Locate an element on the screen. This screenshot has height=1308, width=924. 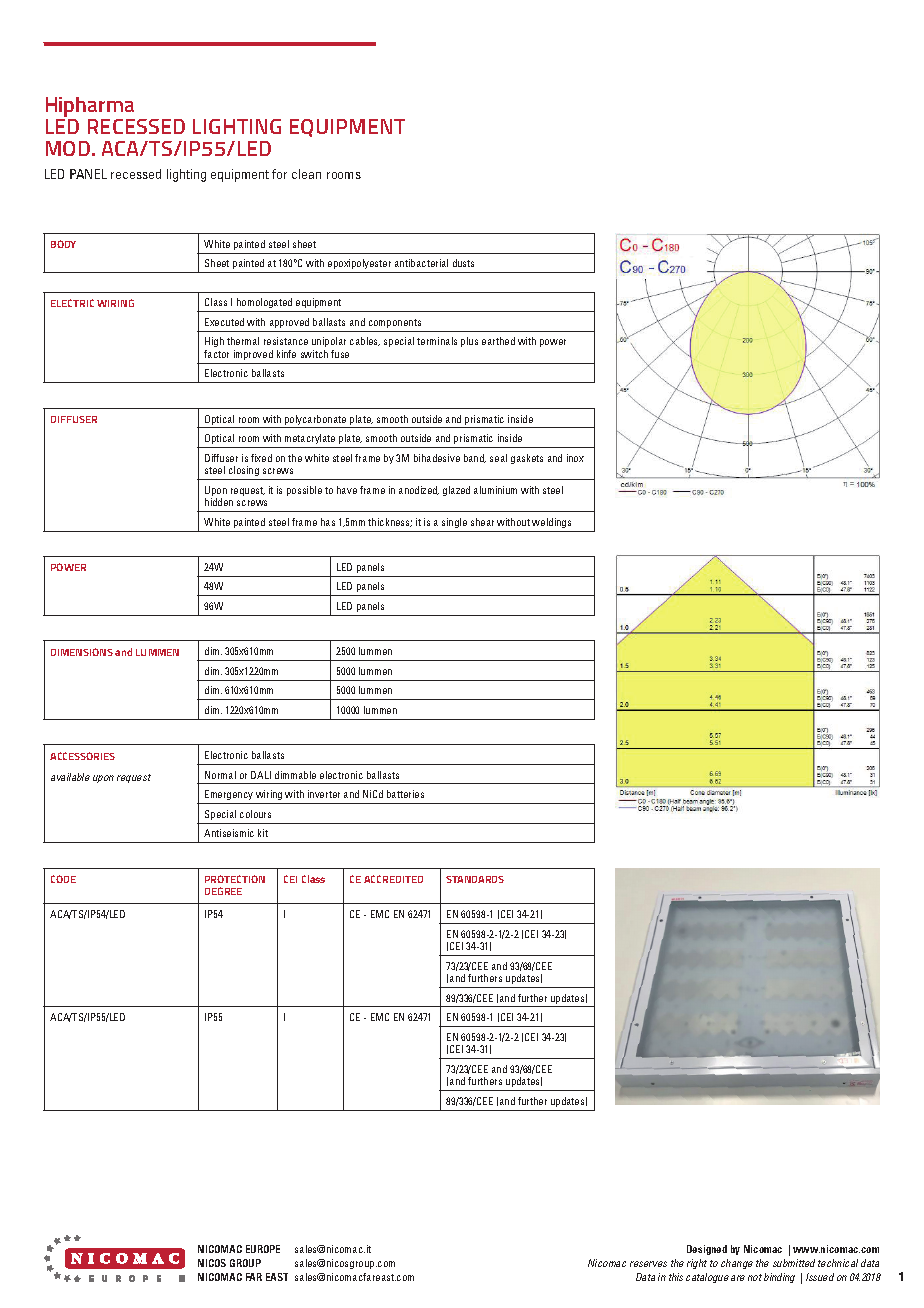
DEGREE is located at coordinates (223, 891).
